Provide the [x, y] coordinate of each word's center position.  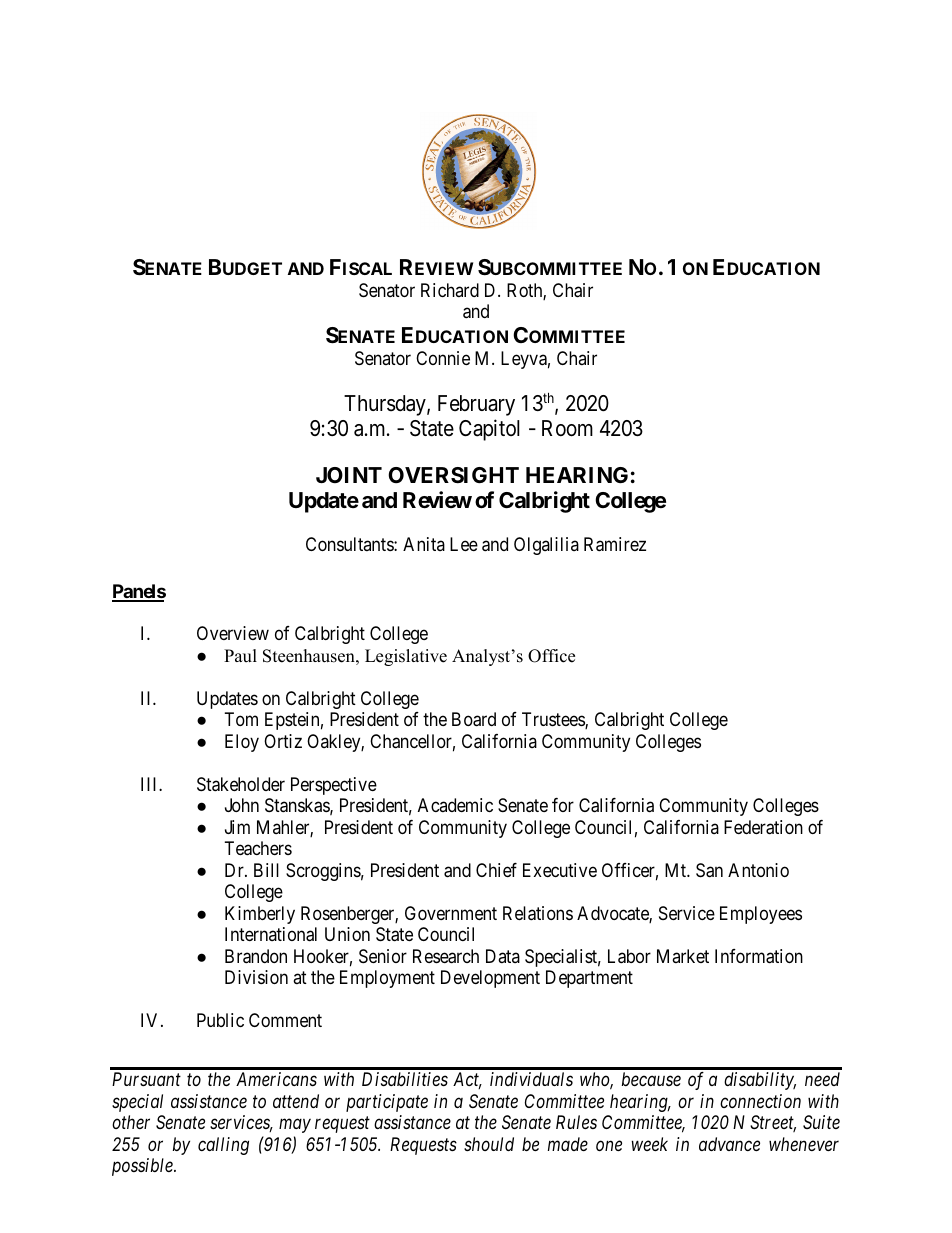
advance [729, 1144]
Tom [241, 719]
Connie [443, 358]
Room [567, 428]
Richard [450, 290]
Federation [763, 827]
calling [223, 1146]
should [489, 1144]
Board [474, 719]
